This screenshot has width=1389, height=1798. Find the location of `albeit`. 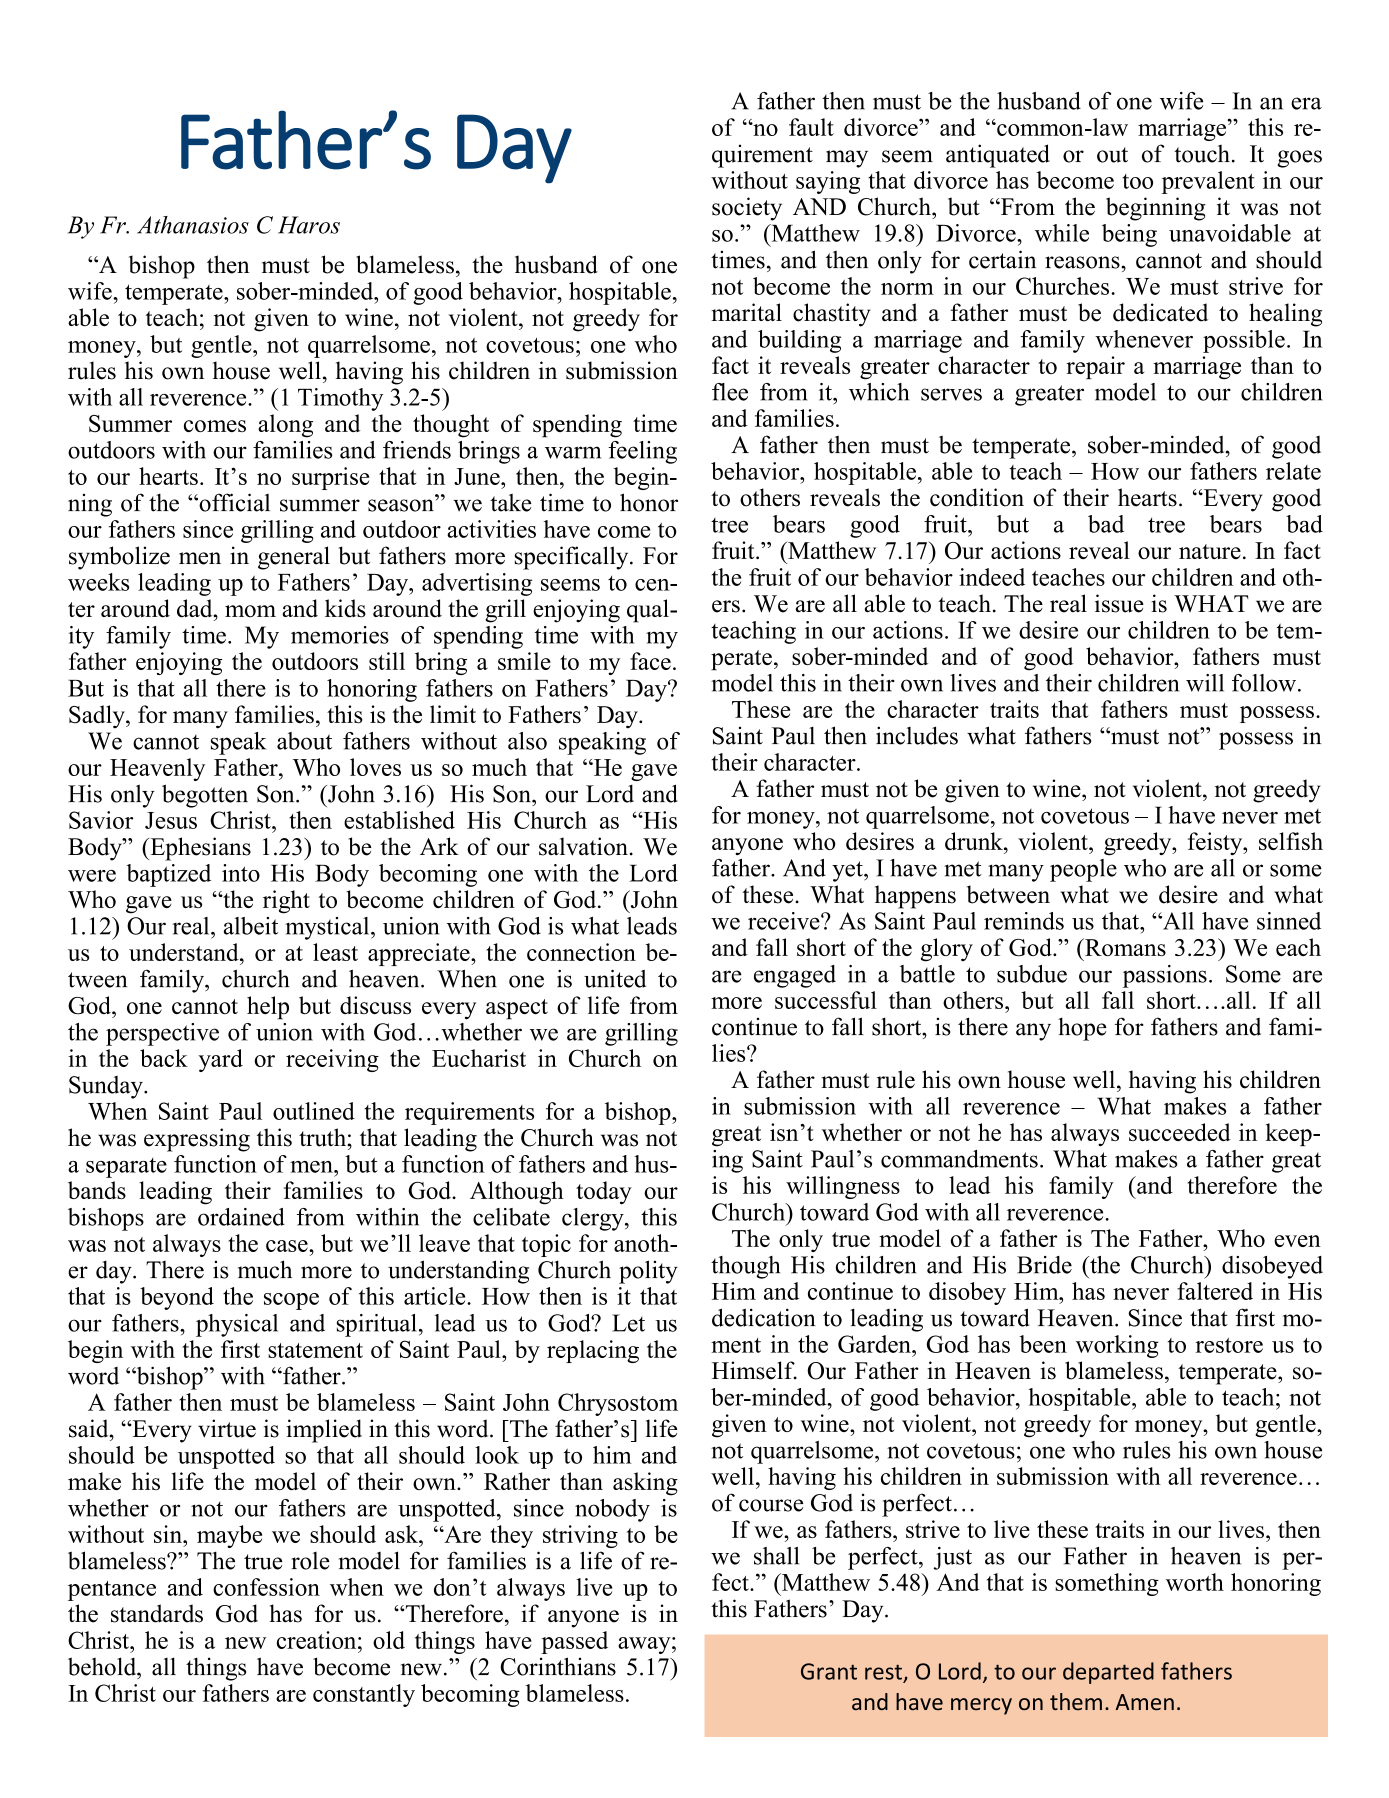

albeit is located at coordinates (250, 926).
